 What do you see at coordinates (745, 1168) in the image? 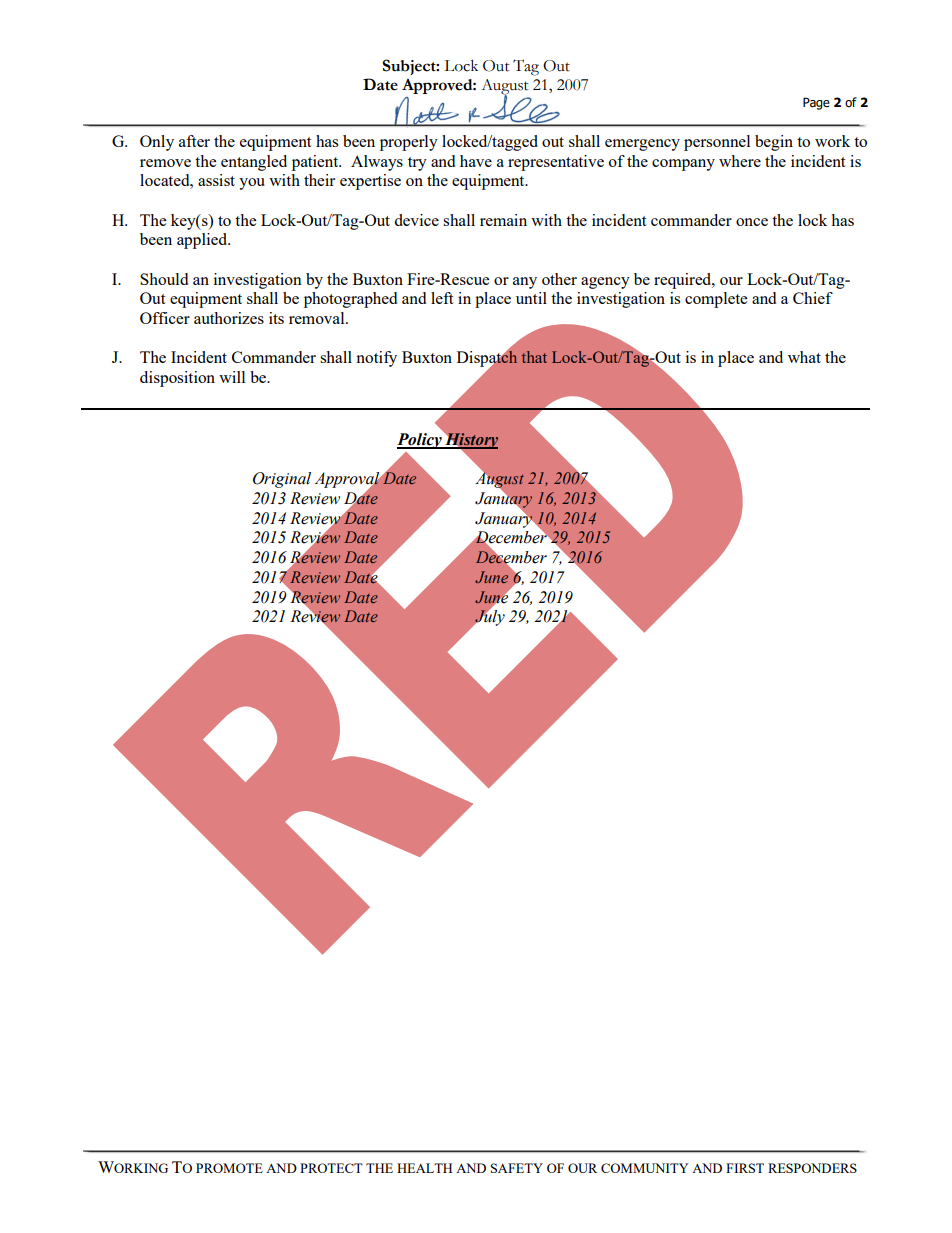
I see `FIRST` at bounding box center [745, 1168].
